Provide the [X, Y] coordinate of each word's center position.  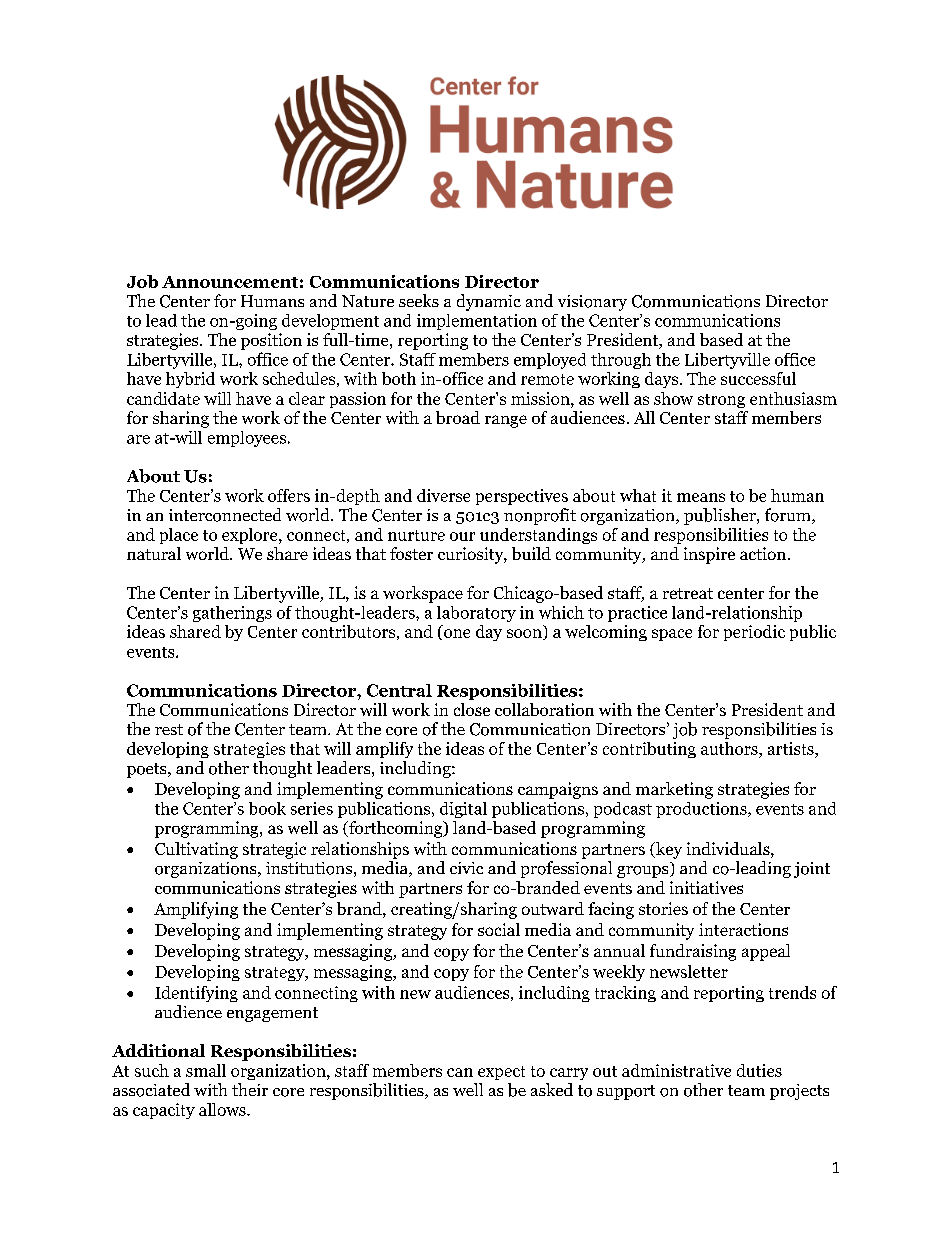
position [271, 341]
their [250, 1089]
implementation [477, 322]
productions [702, 810]
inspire [709, 555]
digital [463, 810]
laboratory [476, 614]
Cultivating [196, 850]
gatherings [232, 614]
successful [758, 378]
